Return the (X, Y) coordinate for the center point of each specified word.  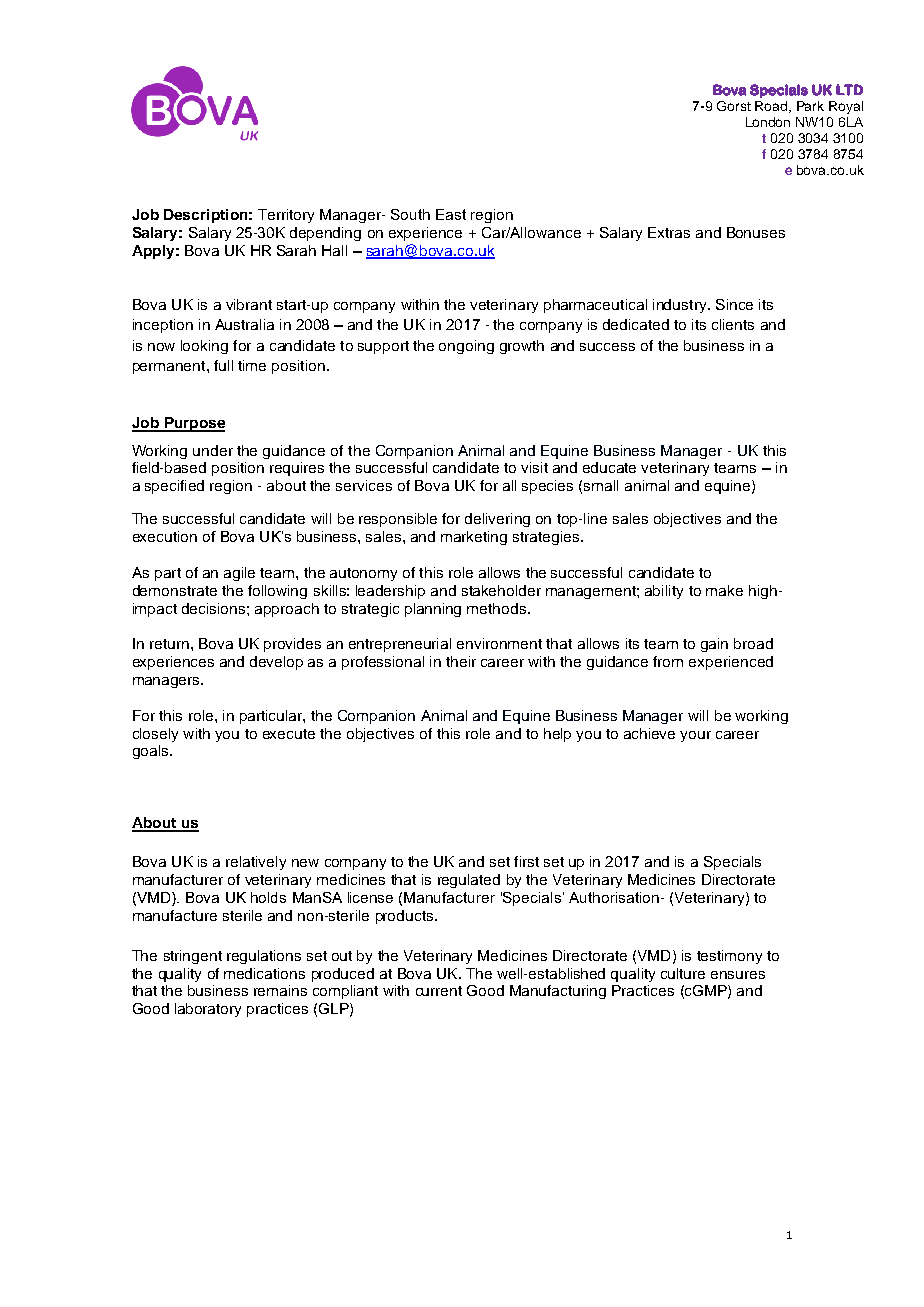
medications (264, 973)
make (724, 590)
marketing (474, 538)
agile (239, 574)
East (451, 214)
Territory (286, 216)
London (768, 122)
